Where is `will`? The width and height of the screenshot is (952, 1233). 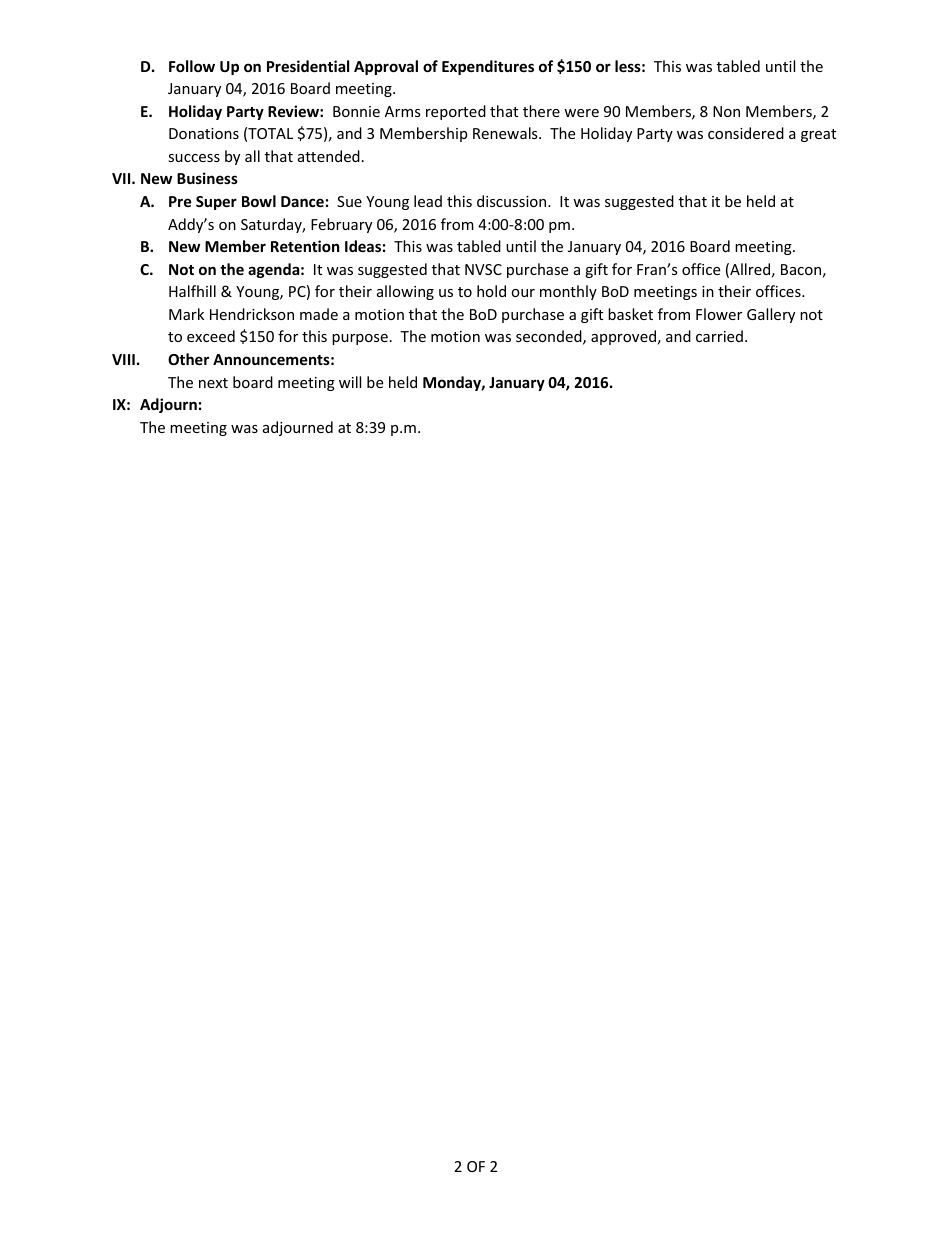 will is located at coordinates (350, 382).
